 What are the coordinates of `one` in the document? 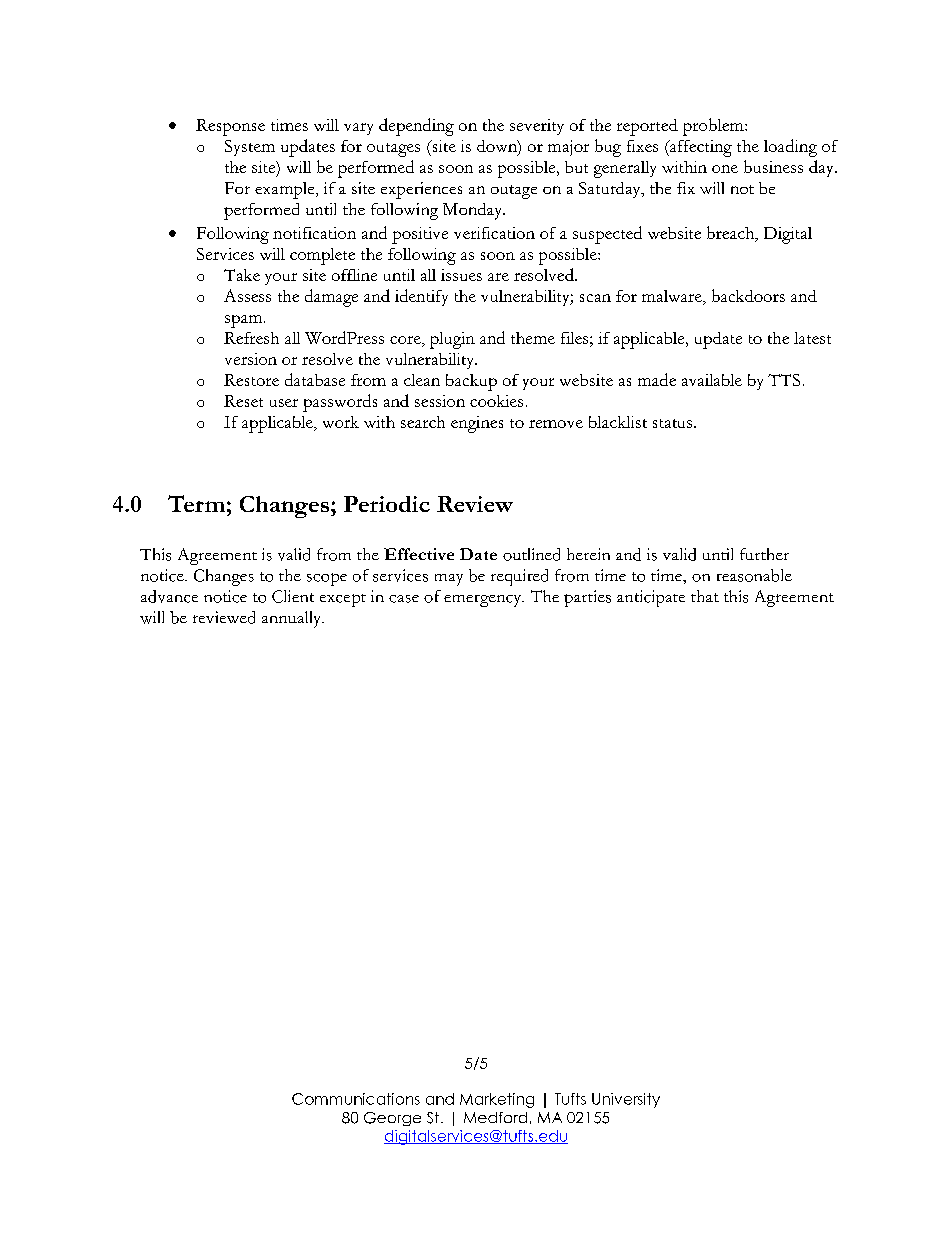 It's located at (725, 169).
